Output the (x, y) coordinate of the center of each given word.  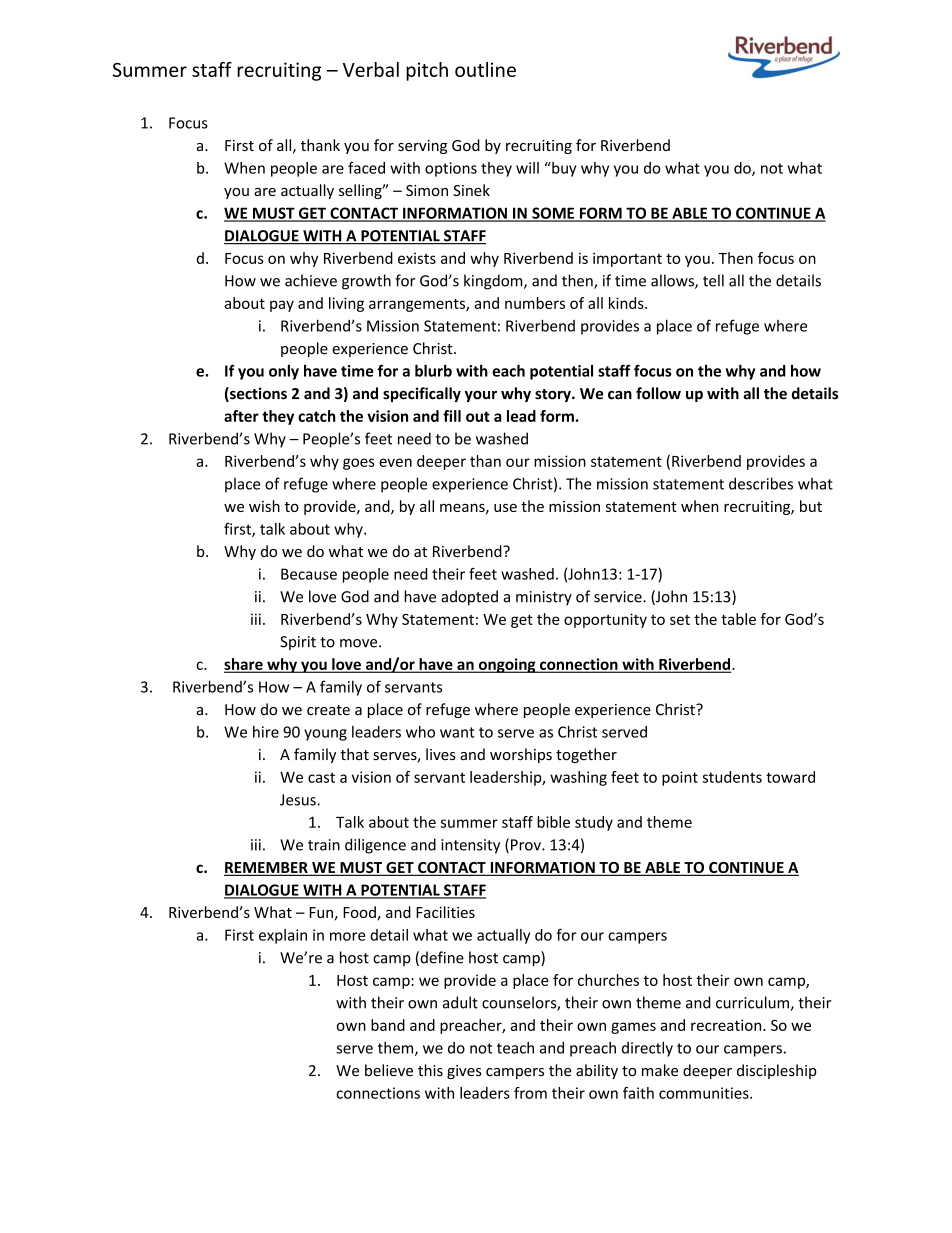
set (680, 620)
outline (485, 69)
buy (563, 169)
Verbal (371, 69)
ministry (544, 598)
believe (389, 1070)
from (530, 1093)
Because (309, 574)
